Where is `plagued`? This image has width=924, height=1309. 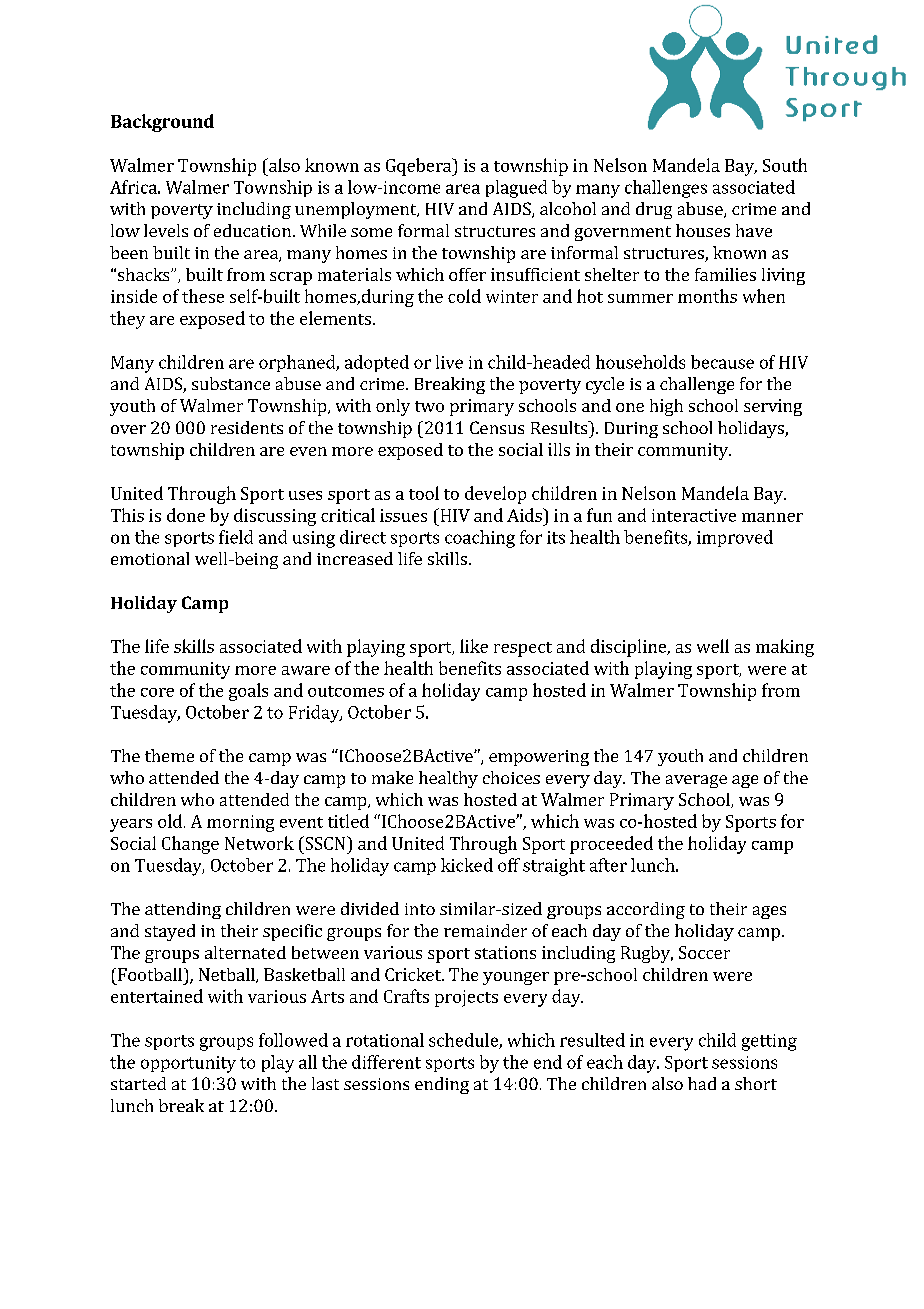 plagued is located at coordinates (516, 189).
